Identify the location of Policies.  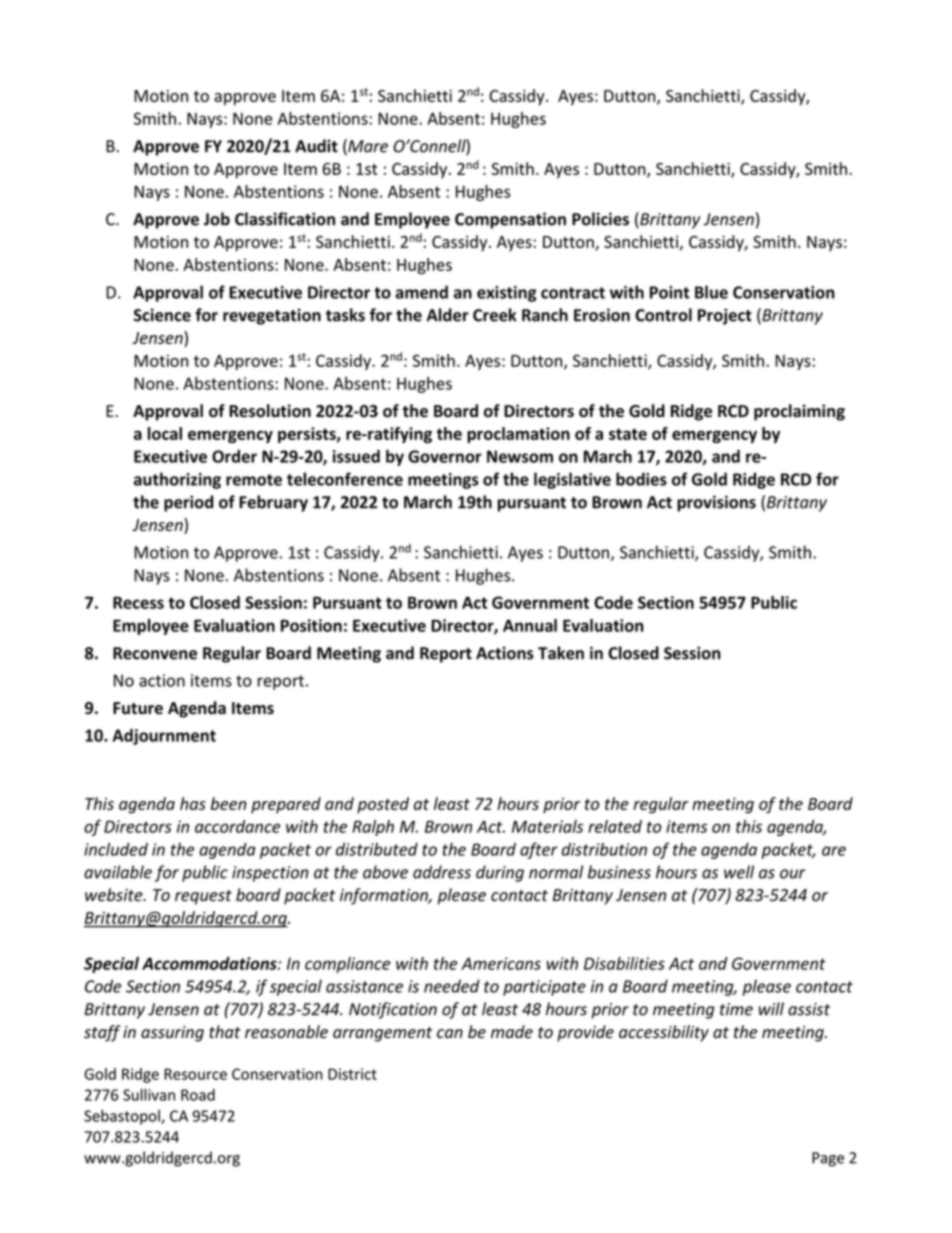
(600, 219).
